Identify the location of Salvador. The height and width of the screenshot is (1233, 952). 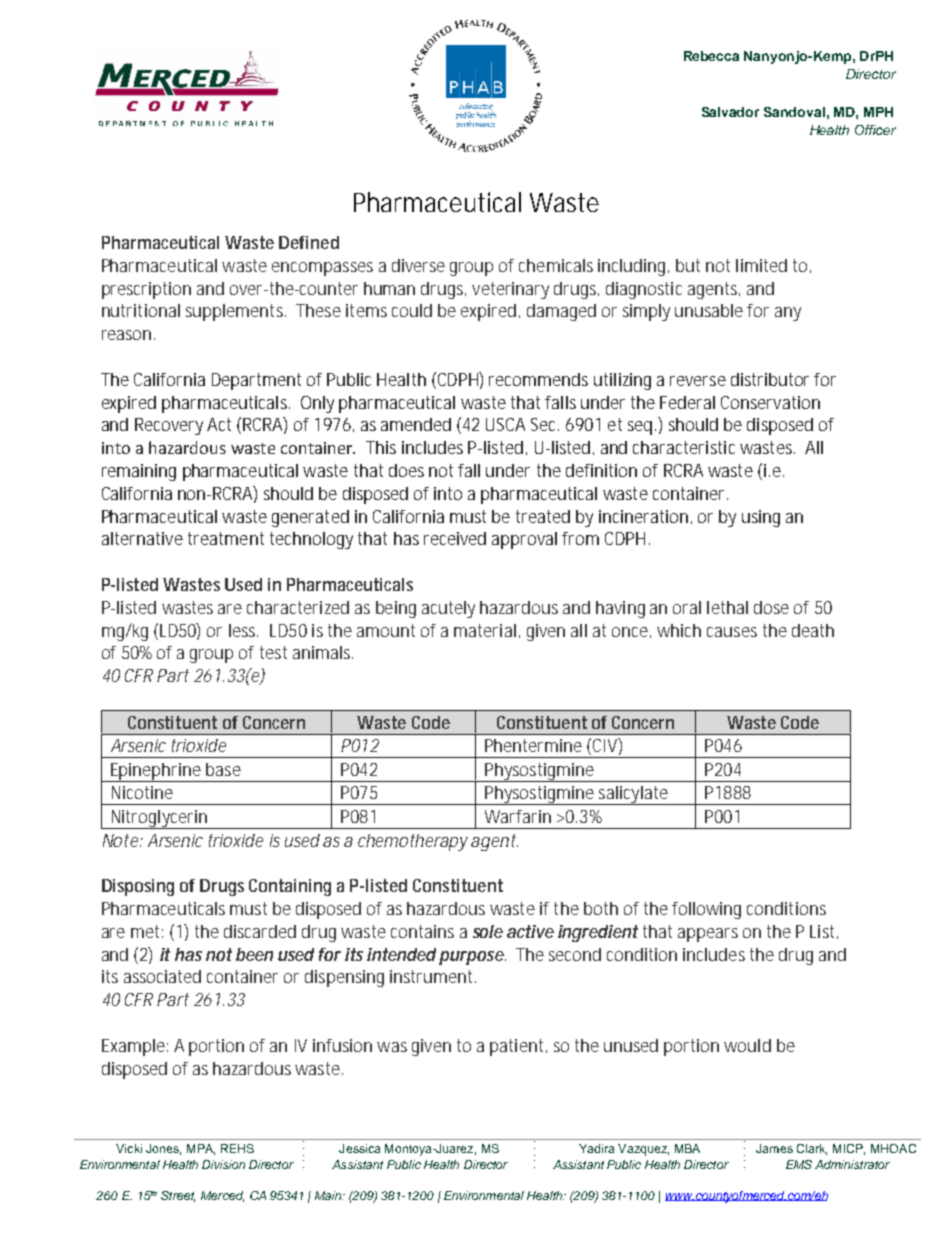
(730, 112).
